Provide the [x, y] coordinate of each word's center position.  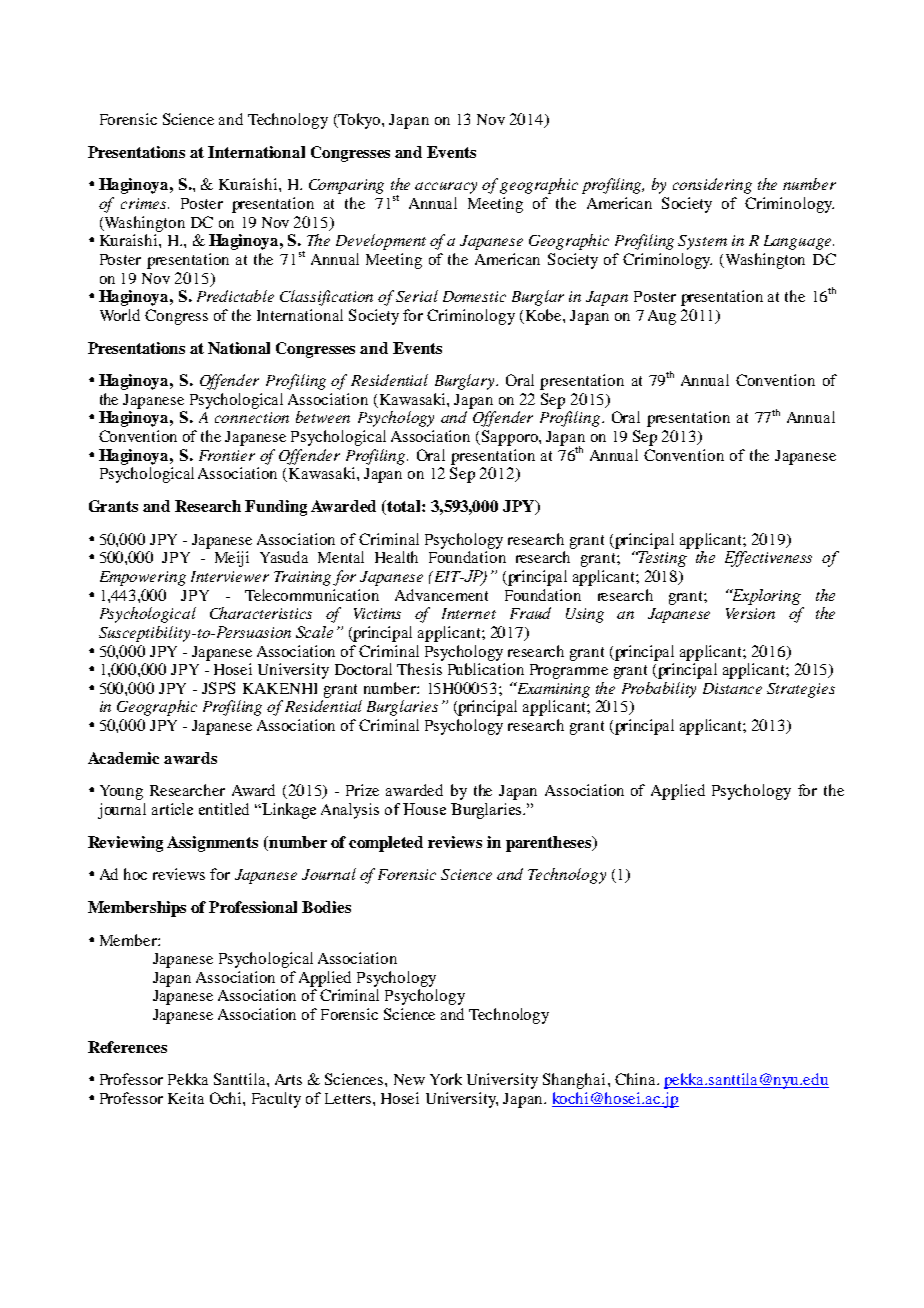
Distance [732, 688]
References [127, 1047]
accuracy [446, 188]
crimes [145, 203]
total [404, 507]
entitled [224, 809]
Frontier [227, 455]
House [424, 809]
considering [712, 186]
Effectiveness [768, 559]
